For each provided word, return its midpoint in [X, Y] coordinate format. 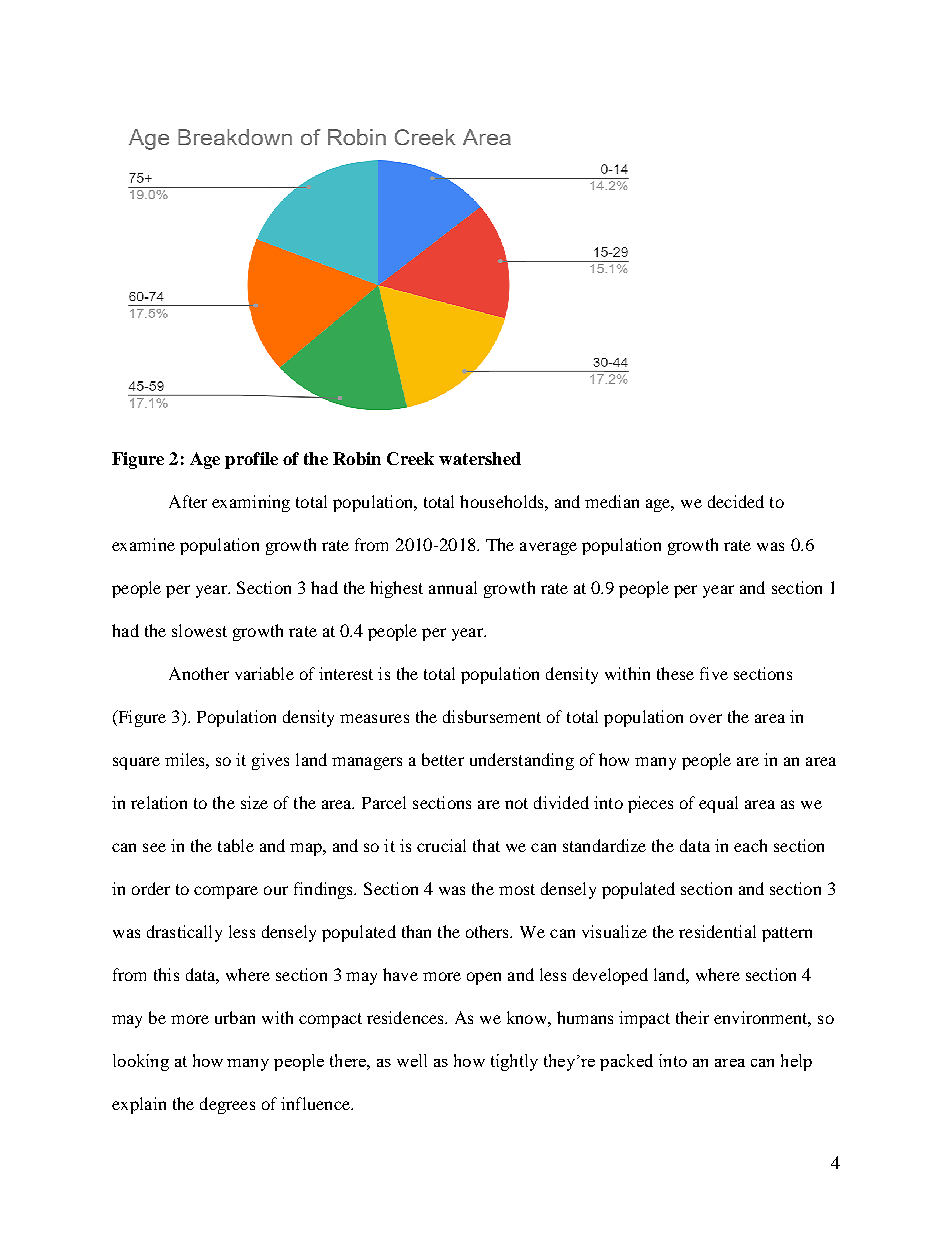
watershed [480, 458]
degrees [227, 1105]
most [517, 889]
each [750, 845]
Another [199, 673]
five [714, 673]
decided [736, 501]
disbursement [492, 716]
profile [251, 460]
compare [226, 892]
